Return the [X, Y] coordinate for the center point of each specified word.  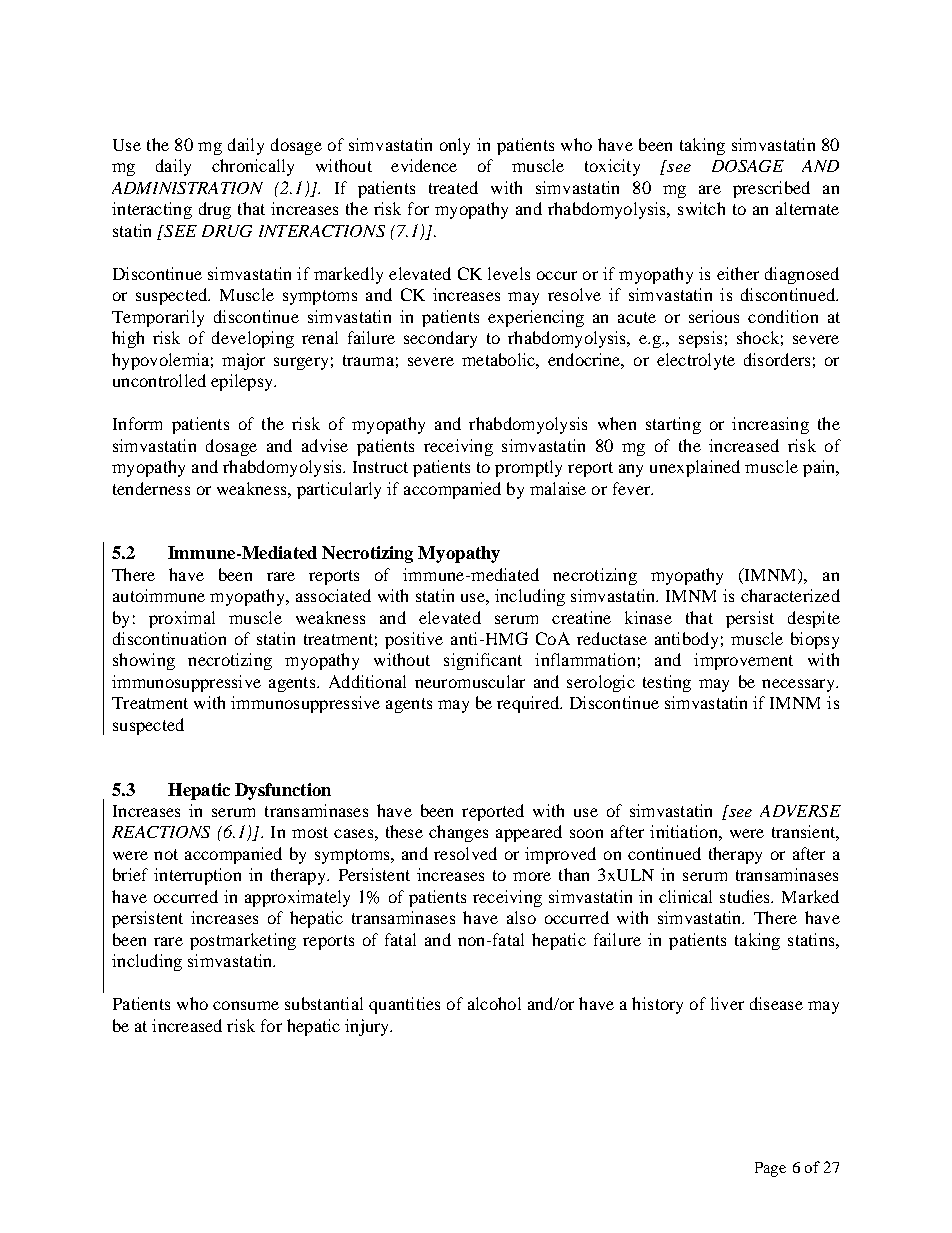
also [521, 917]
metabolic [499, 359]
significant [483, 661]
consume [246, 1005]
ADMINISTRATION [187, 188]
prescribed [771, 189]
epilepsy [243, 382]
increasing [770, 425]
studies [746, 896]
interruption [197, 876]
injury [368, 1027]
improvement [743, 661]
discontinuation [169, 638]
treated [453, 187]
